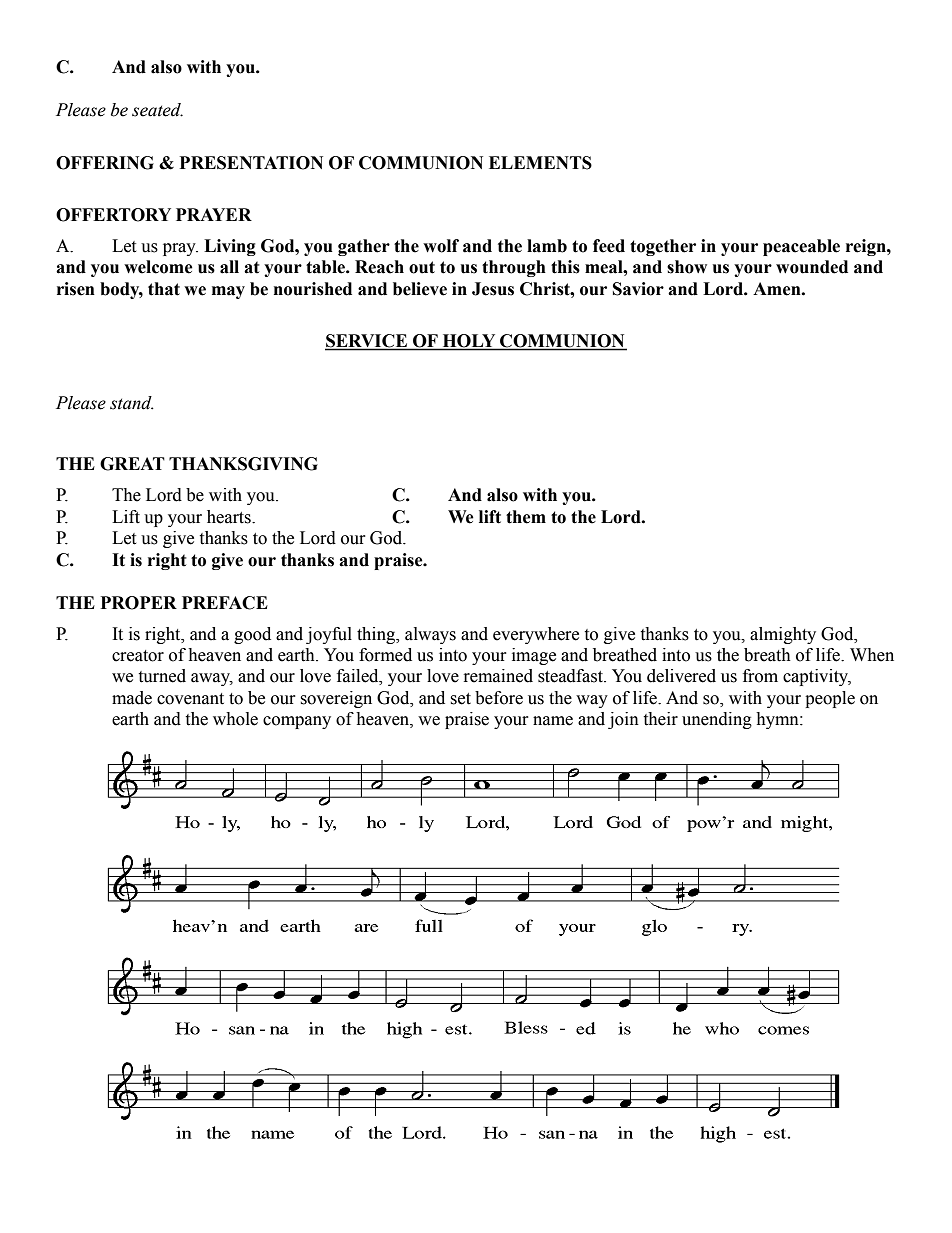 The height and width of the document is (1233, 952). I want to click on ELEMENTS, so click(540, 163).
